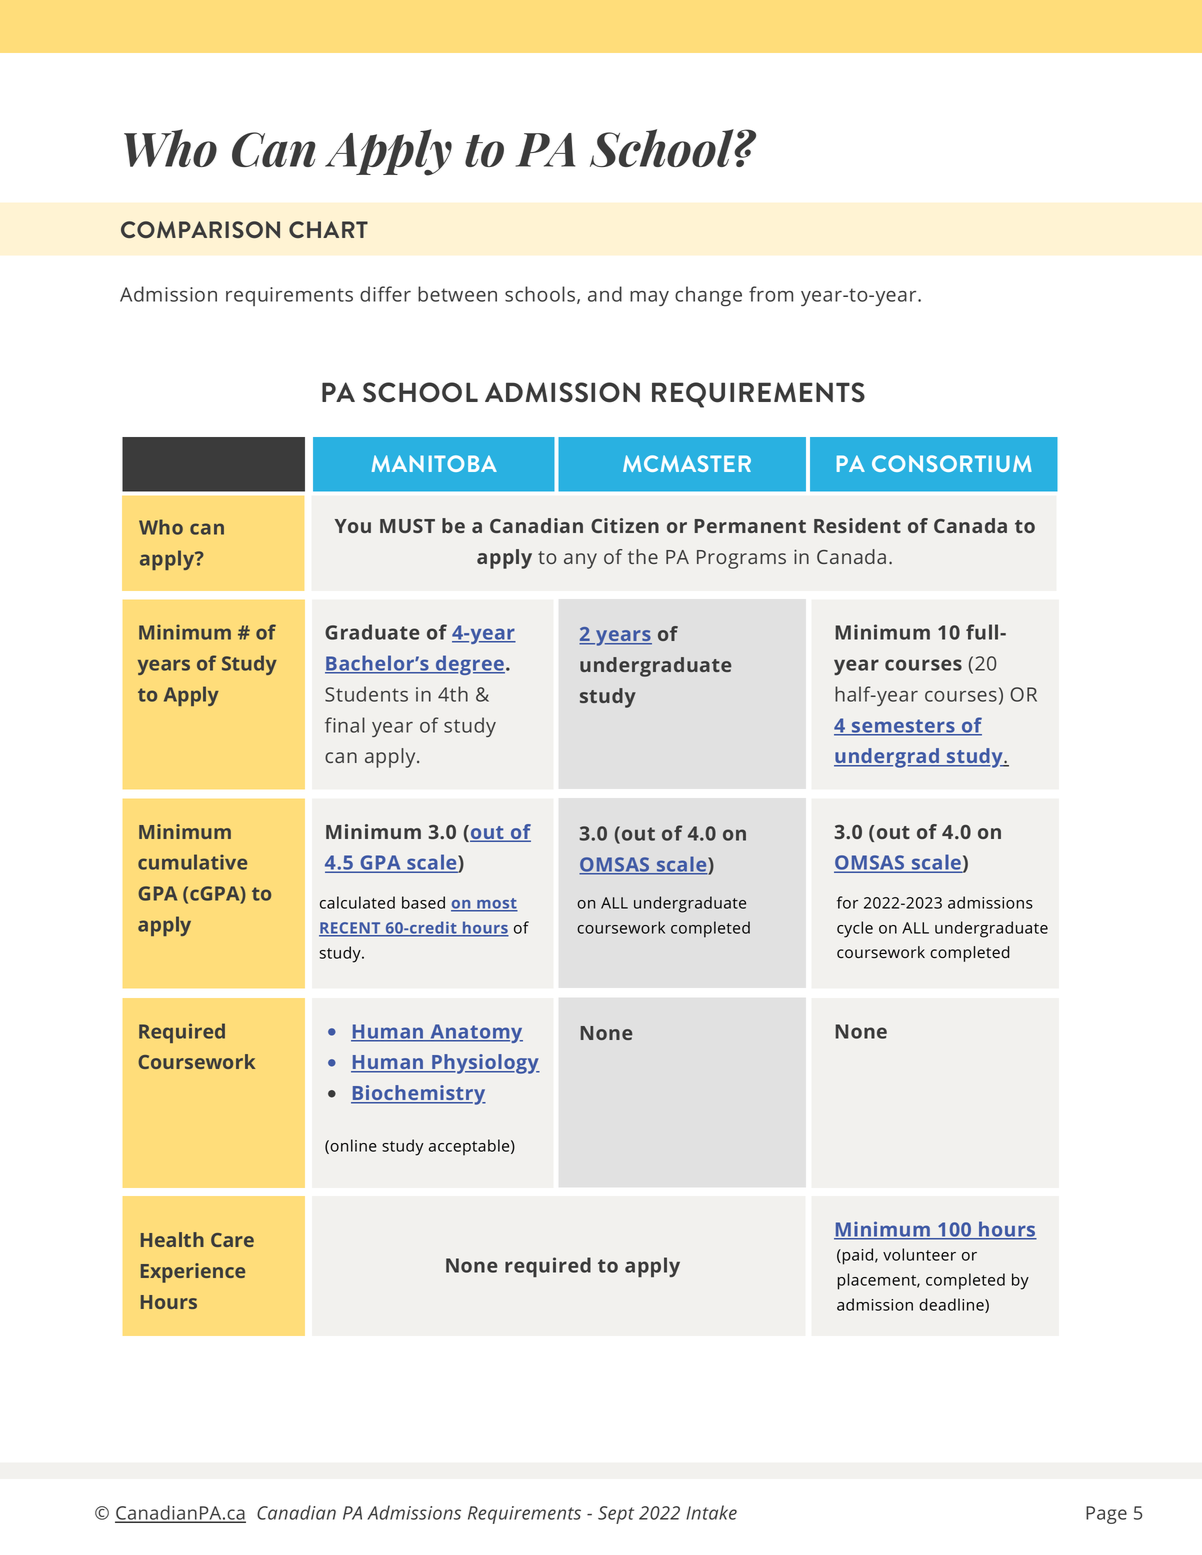  I want to click on CHART, so click(328, 229).
